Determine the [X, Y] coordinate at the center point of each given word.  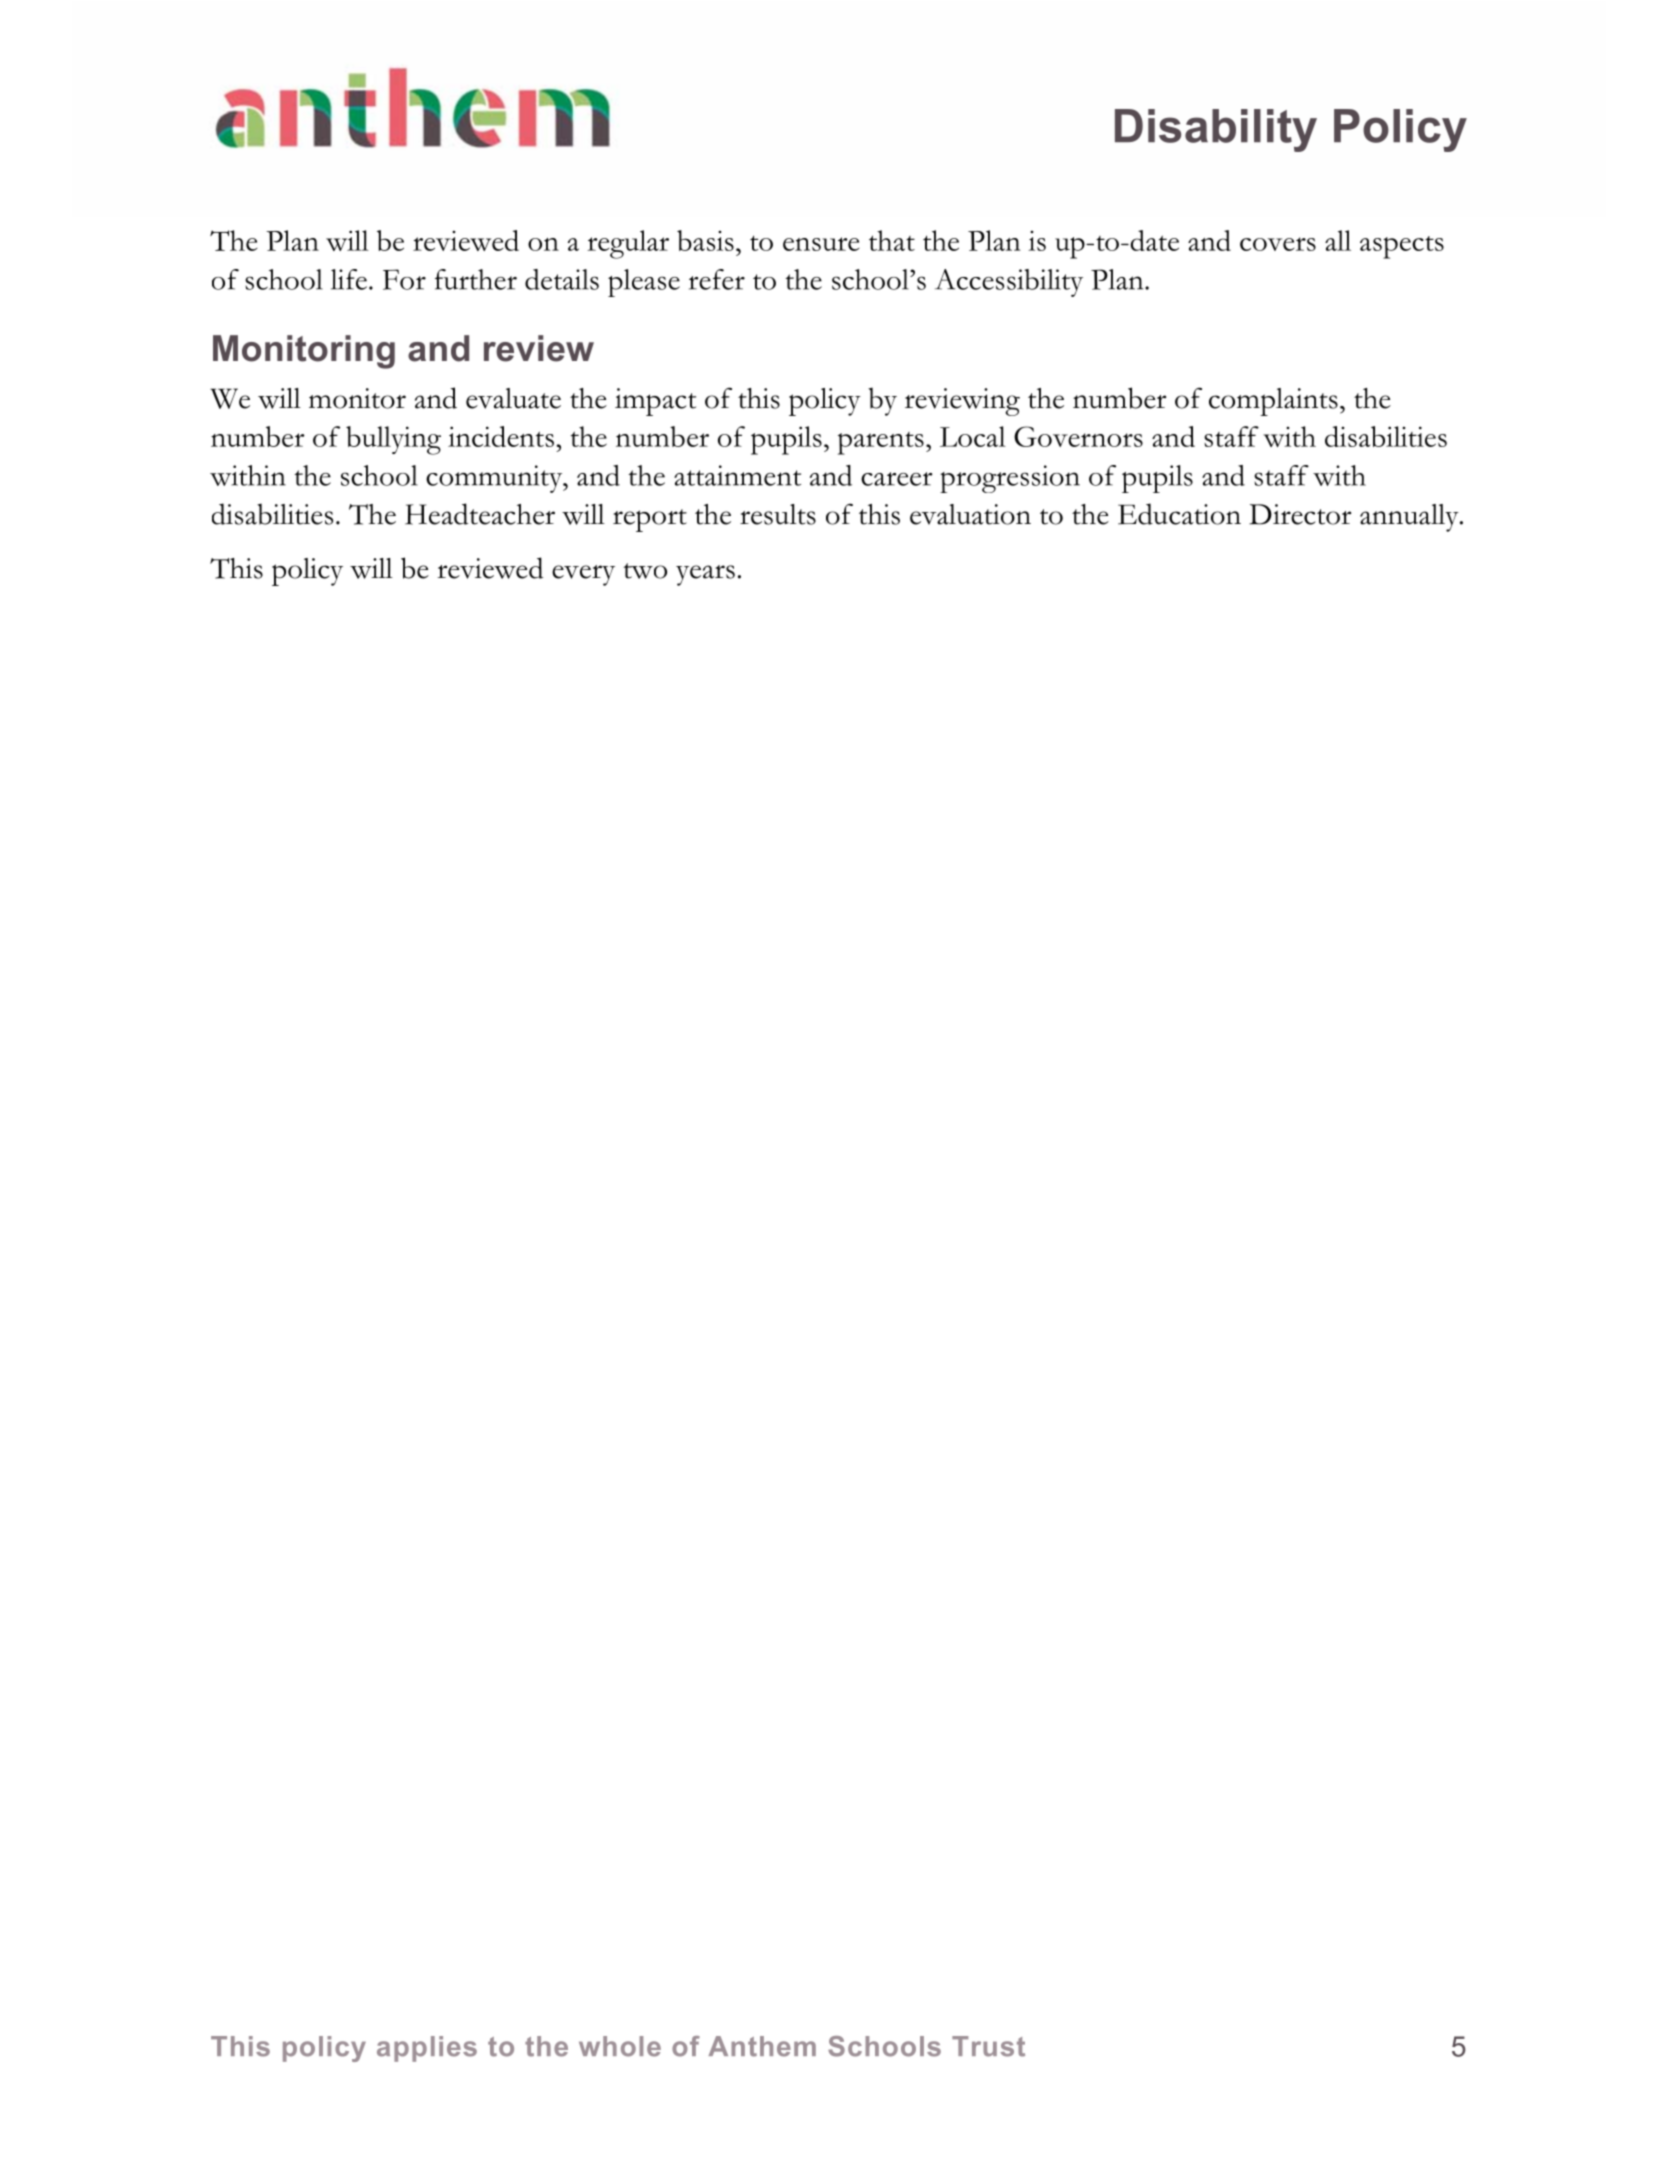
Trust [988, 2046]
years [705, 575]
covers [1278, 244]
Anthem [762, 2046]
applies [427, 2049]
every [583, 575]
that [892, 240]
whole [620, 2046]
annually [1410, 518]
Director [1300, 514]
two [645, 571]
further [476, 279]
